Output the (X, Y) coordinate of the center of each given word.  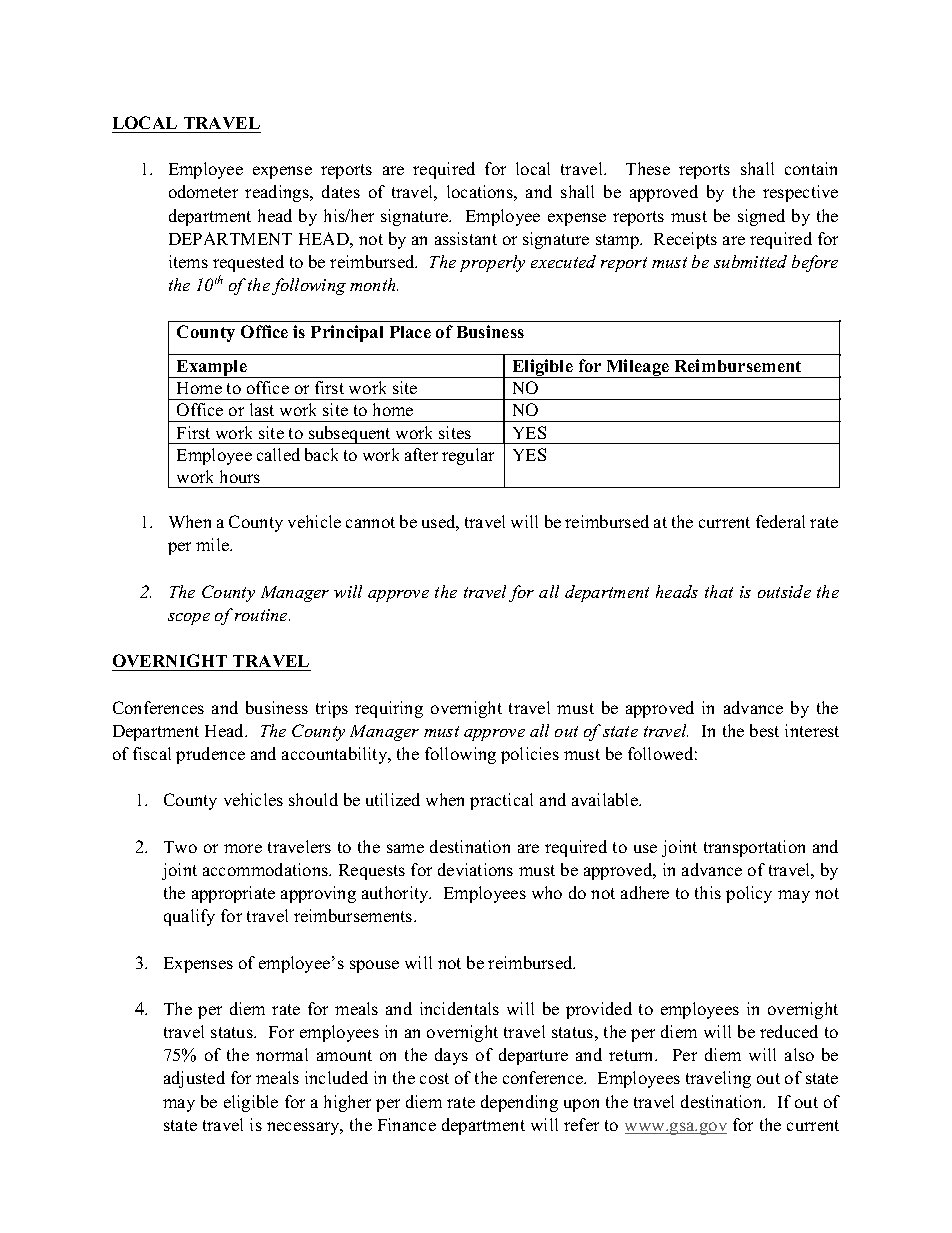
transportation (754, 848)
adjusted (194, 1079)
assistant (466, 238)
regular (468, 456)
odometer (203, 191)
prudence (210, 755)
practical (501, 801)
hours (240, 476)
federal (780, 521)
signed (761, 217)
